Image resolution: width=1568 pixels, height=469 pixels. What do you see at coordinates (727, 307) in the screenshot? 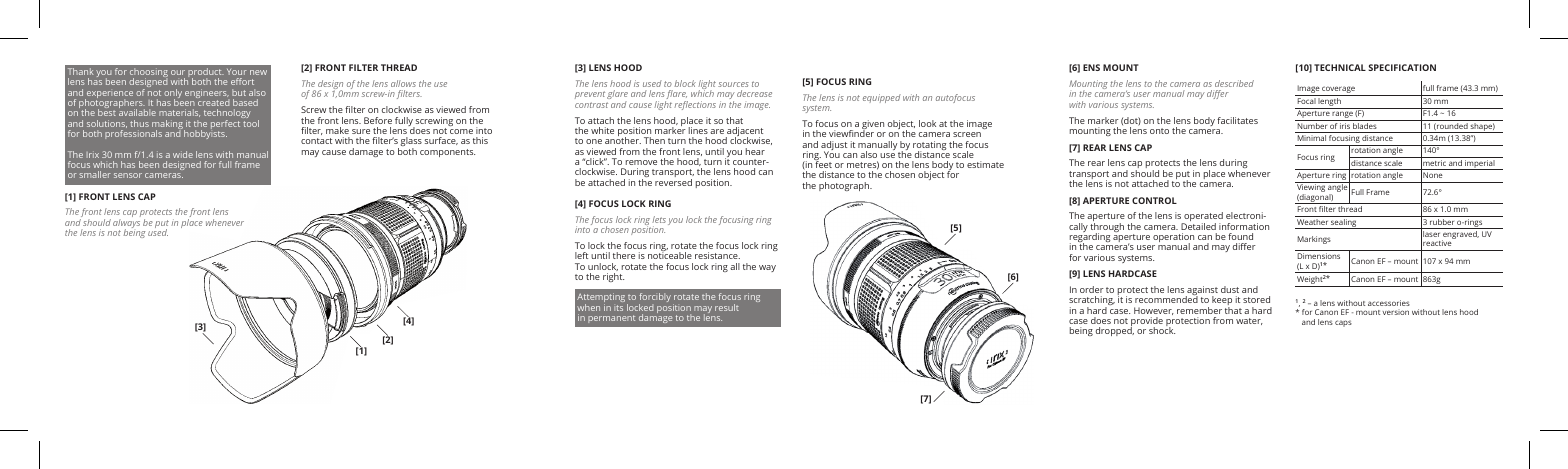
I see `result` at bounding box center [727, 307].
